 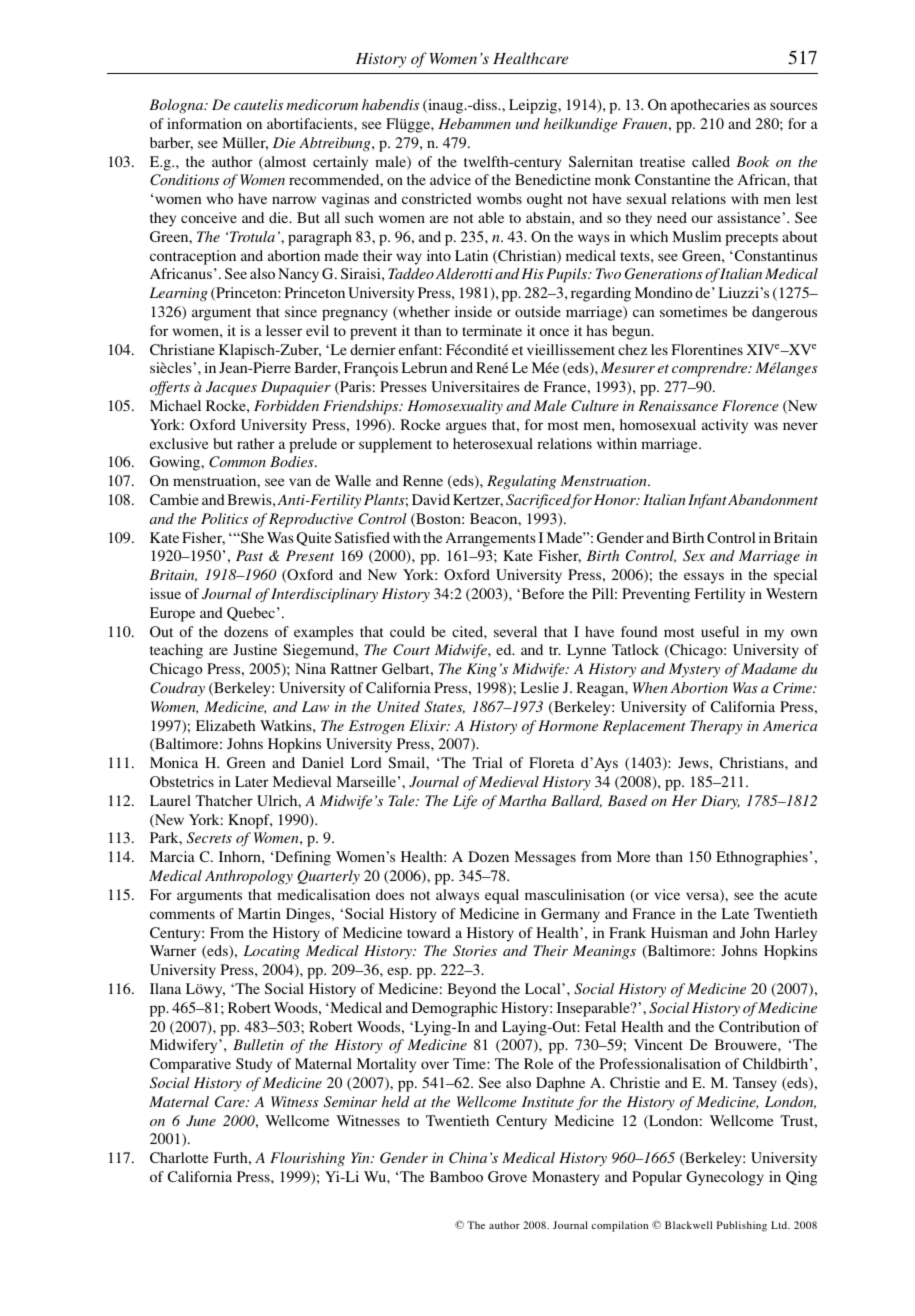 What do you see at coordinates (204, 123) in the document?
I see `information` at bounding box center [204, 123].
